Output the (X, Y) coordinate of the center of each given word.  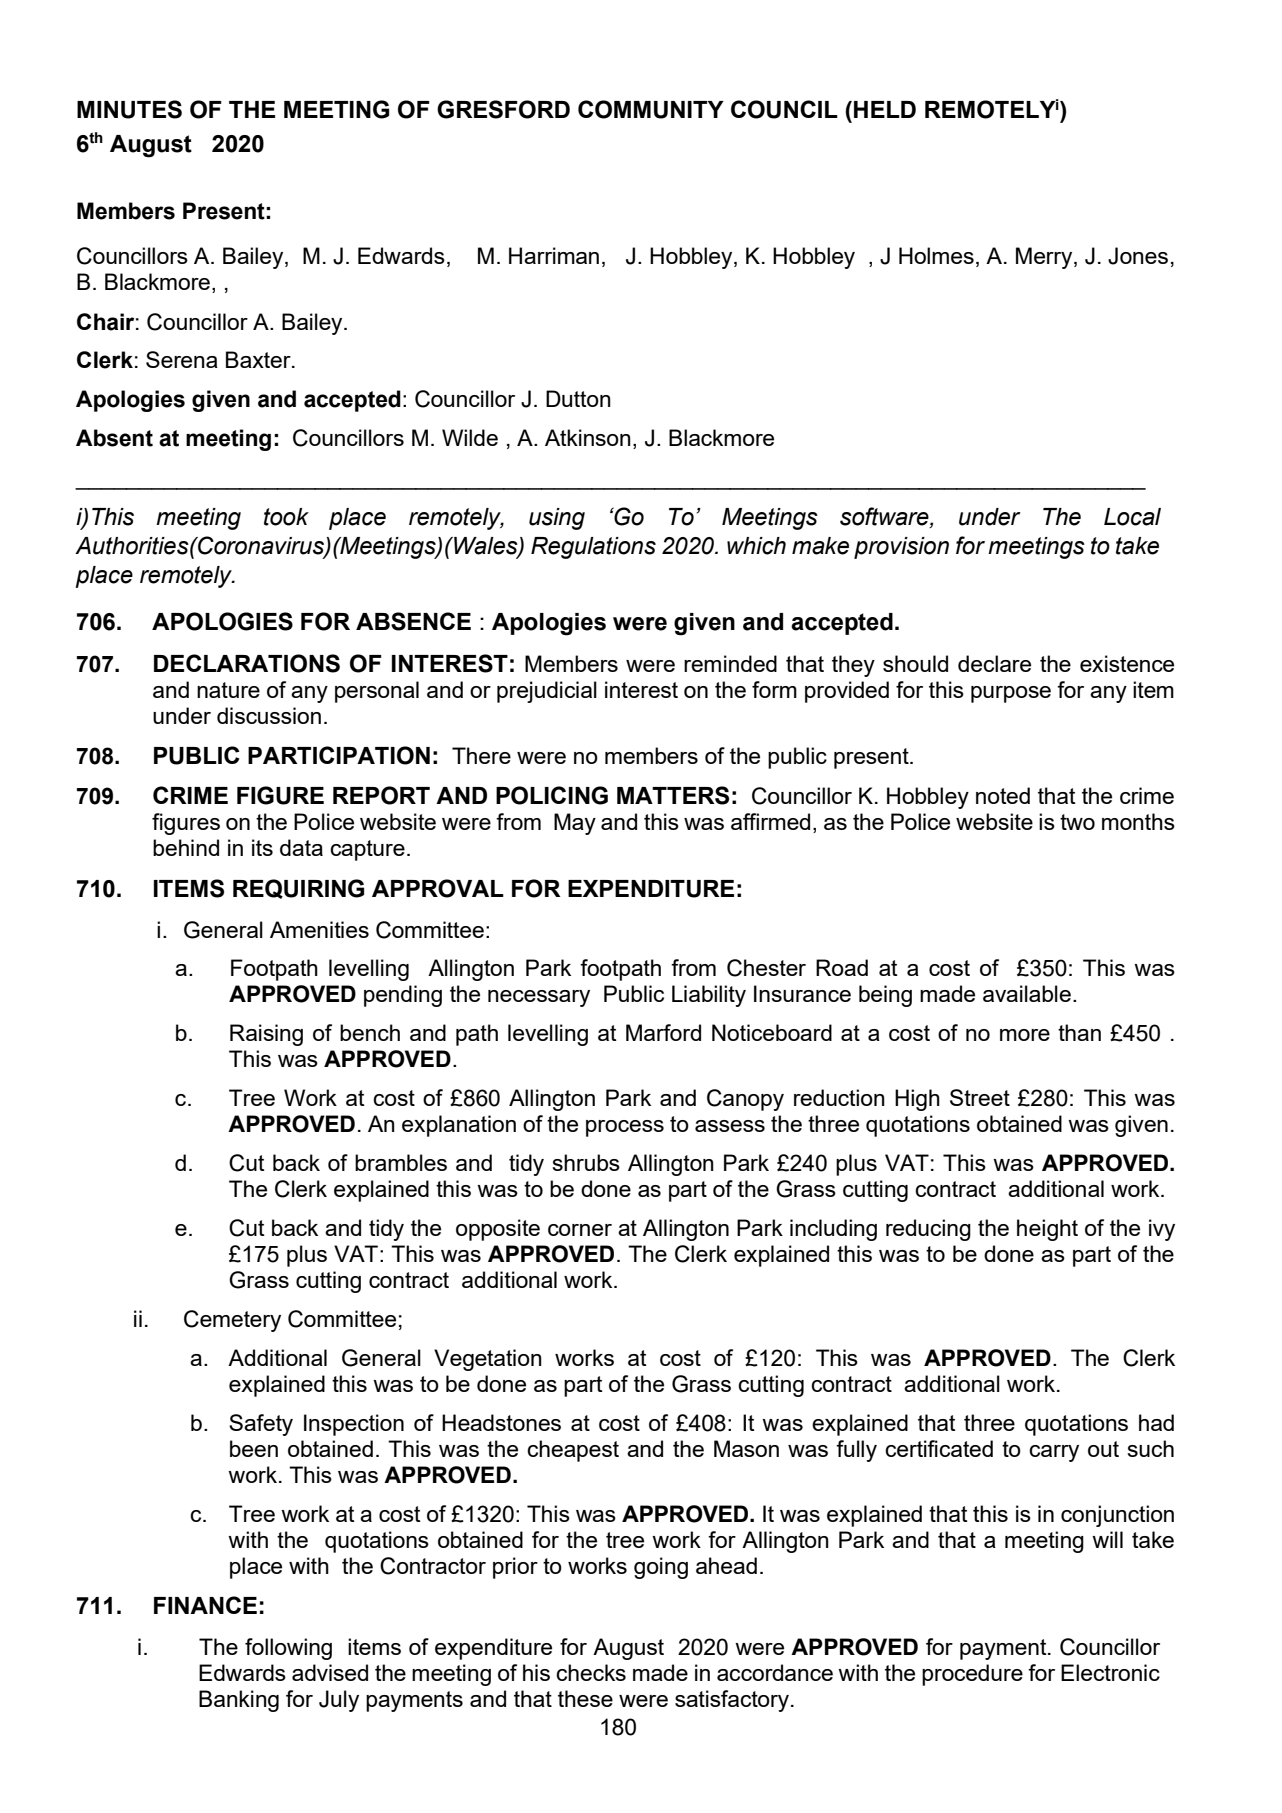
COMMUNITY (651, 109)
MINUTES (129, 109)
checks (591, 1672)
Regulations (593, 548)
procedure (972, 1675)
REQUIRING (298, 889)
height (1047, 1230)
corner (580, 1230)
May (575, 824)
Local (1132, 517)
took (286, 517)
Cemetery (232, 1321)
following (288, 1649)
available (1027, 993)
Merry (1045, 258)
